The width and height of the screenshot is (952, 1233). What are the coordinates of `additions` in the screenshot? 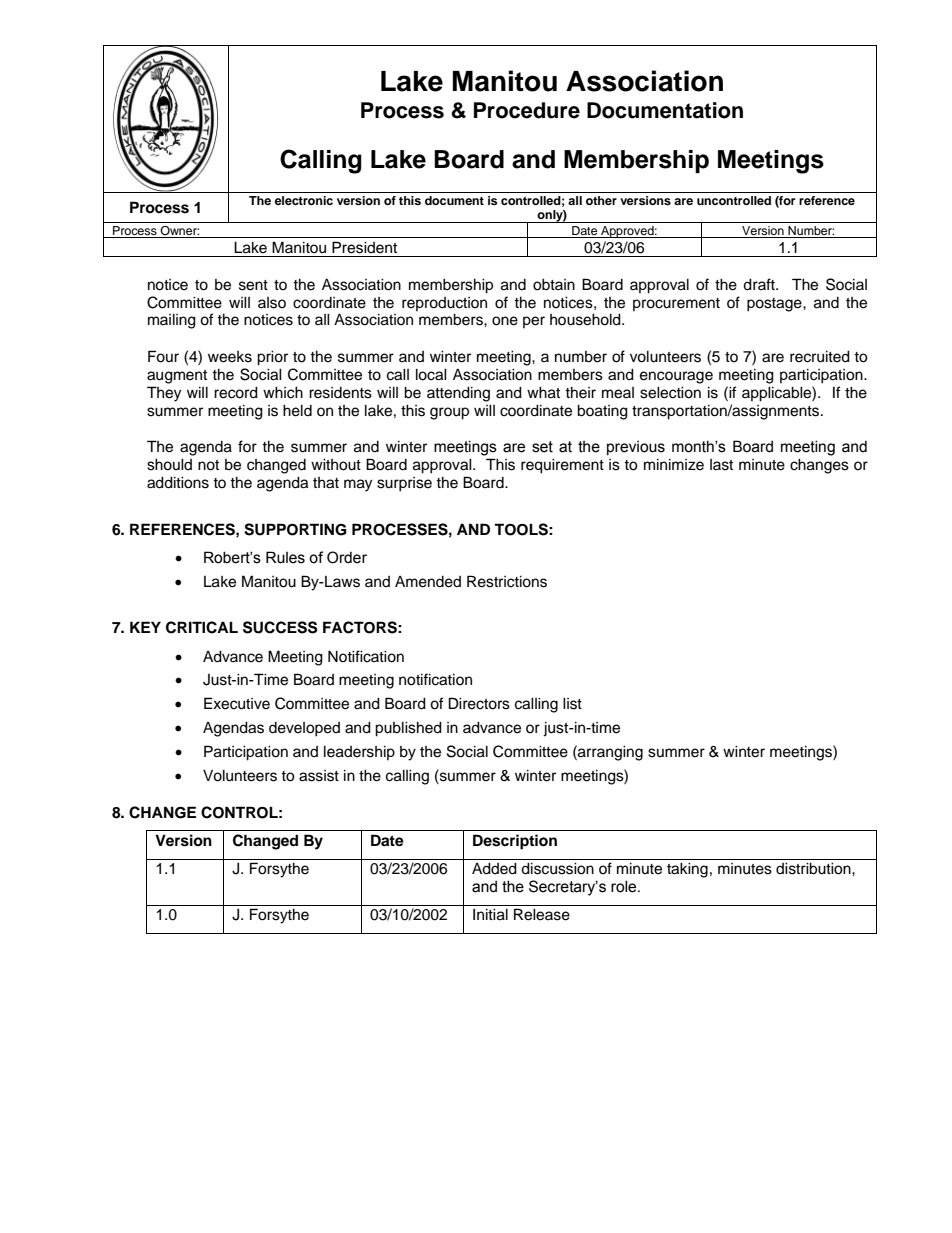 It's located at (178, 483).
